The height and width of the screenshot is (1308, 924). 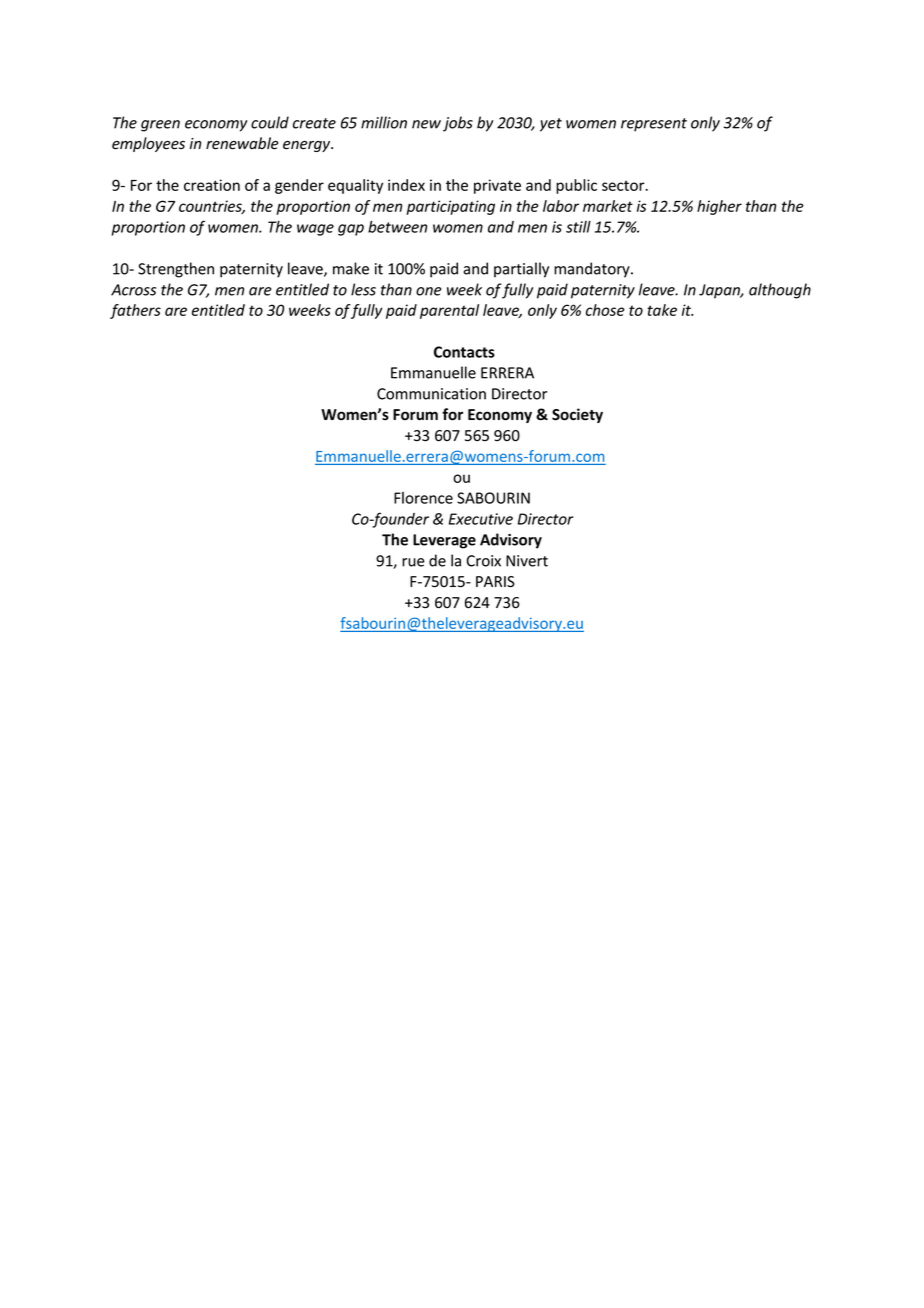 What do you see at coordinates (780, 291) in the screenshot?
I see `although` at bounding box center [780, 291].
